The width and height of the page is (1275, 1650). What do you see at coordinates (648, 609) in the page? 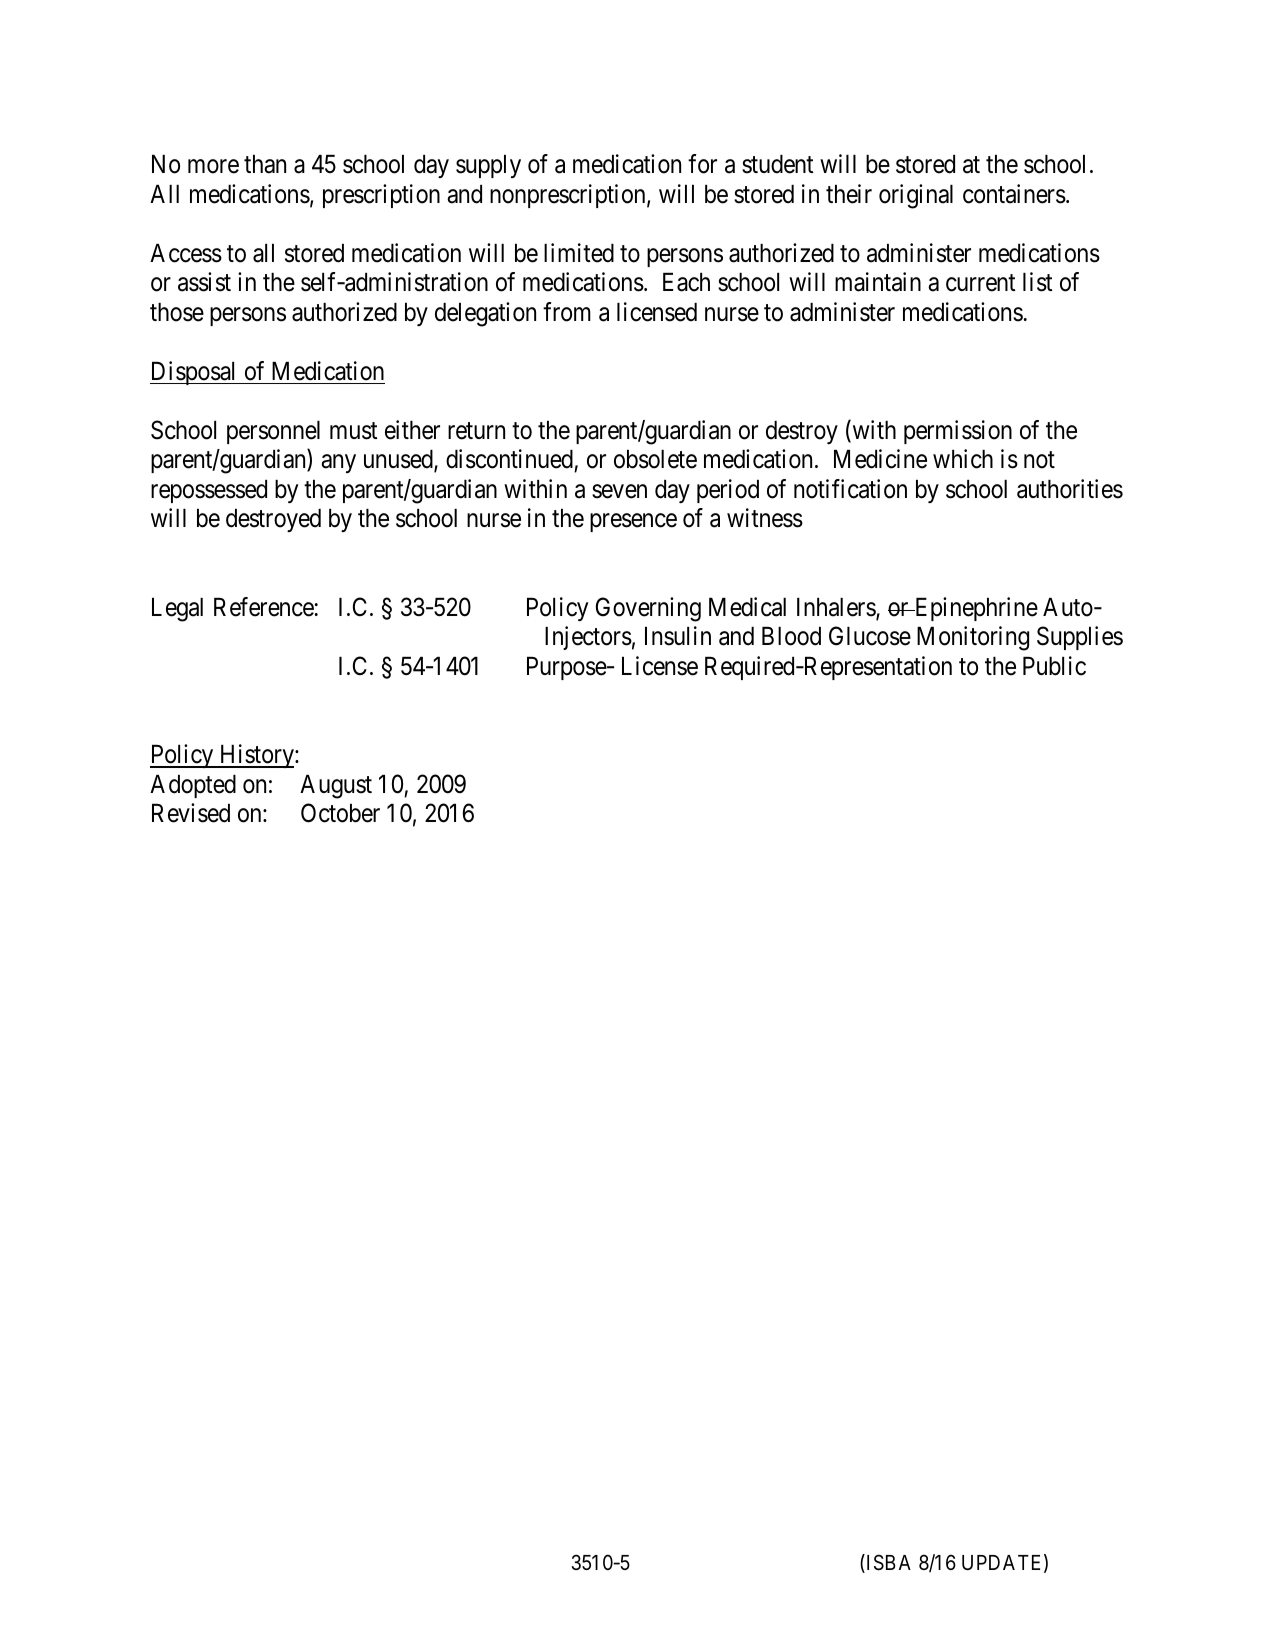
I see `Governing` at bounding box center [648, 609].
